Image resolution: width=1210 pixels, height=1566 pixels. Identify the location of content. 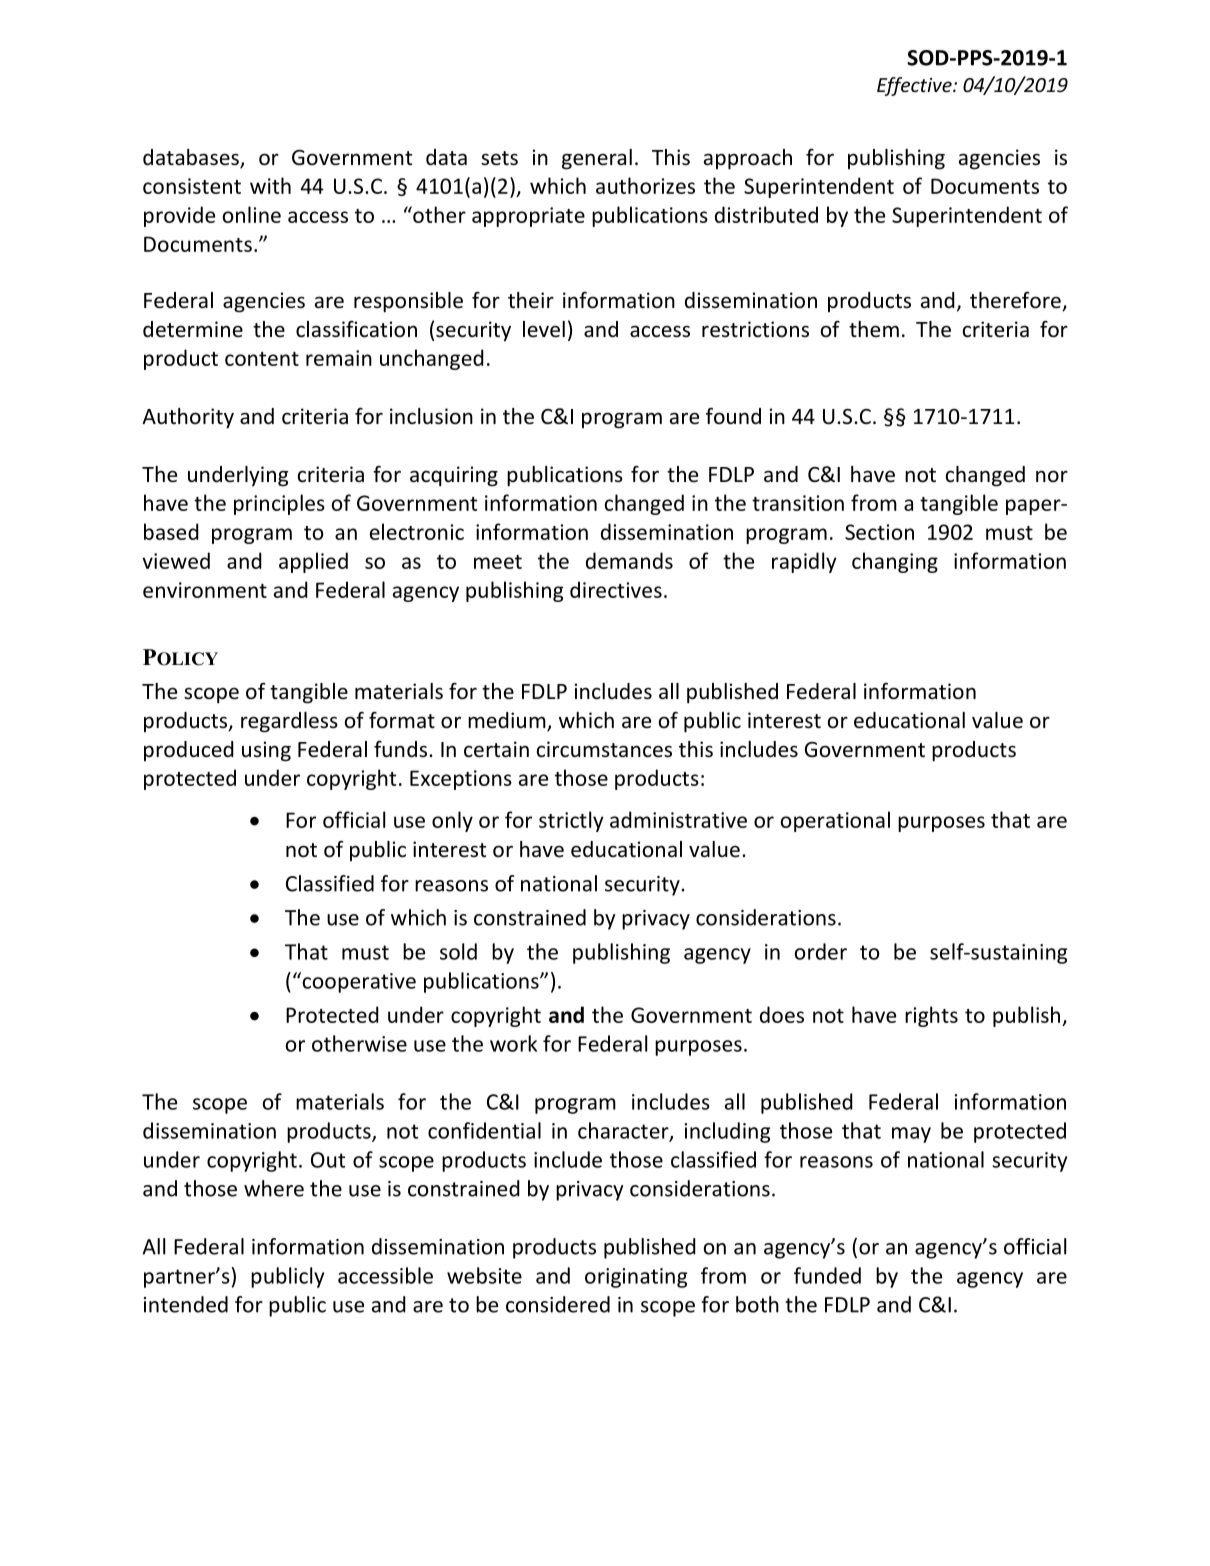
(262, 359).
